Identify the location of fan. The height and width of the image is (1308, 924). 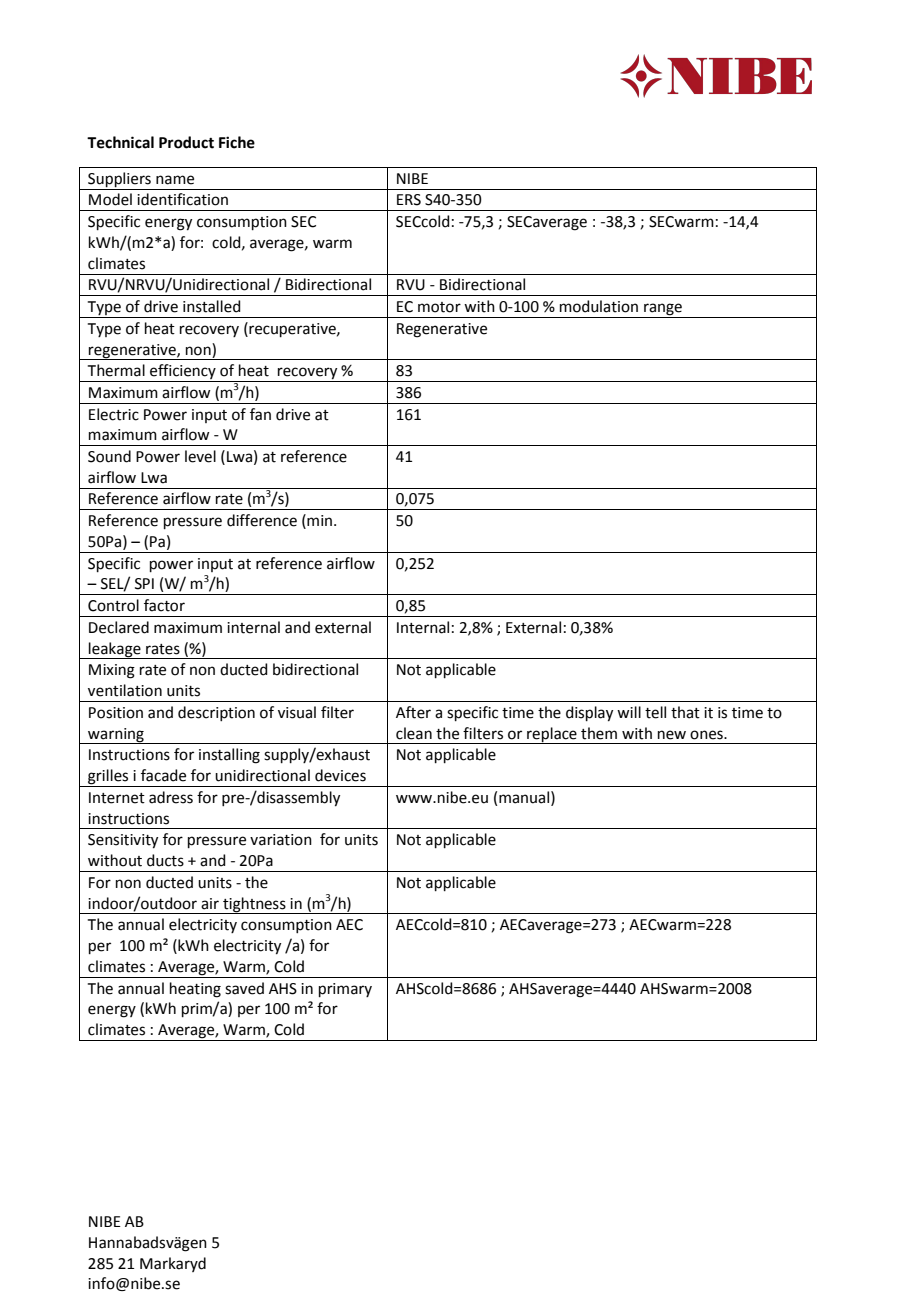
(260, 414).
